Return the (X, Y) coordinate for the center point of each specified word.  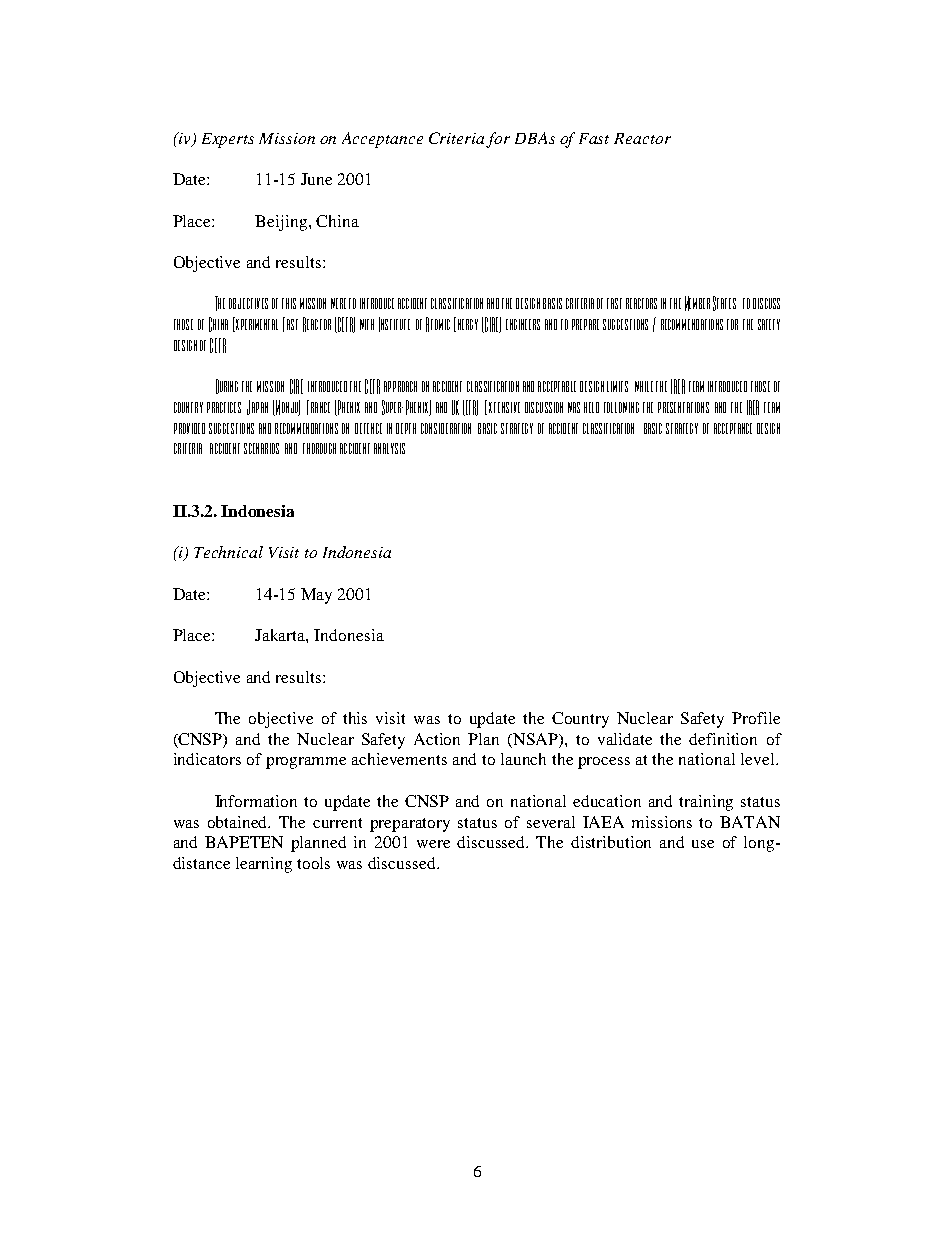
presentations (683, 407)
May (316, 596)
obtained (239, 822)
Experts (228, 140)
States (724, 303)
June (316, 179)
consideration (446, 428)
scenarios (261, 448)
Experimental (255, 324)
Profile (756, 718)
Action (437, 739)
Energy (466, 324)
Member (697, 303)
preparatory (410, 825)
